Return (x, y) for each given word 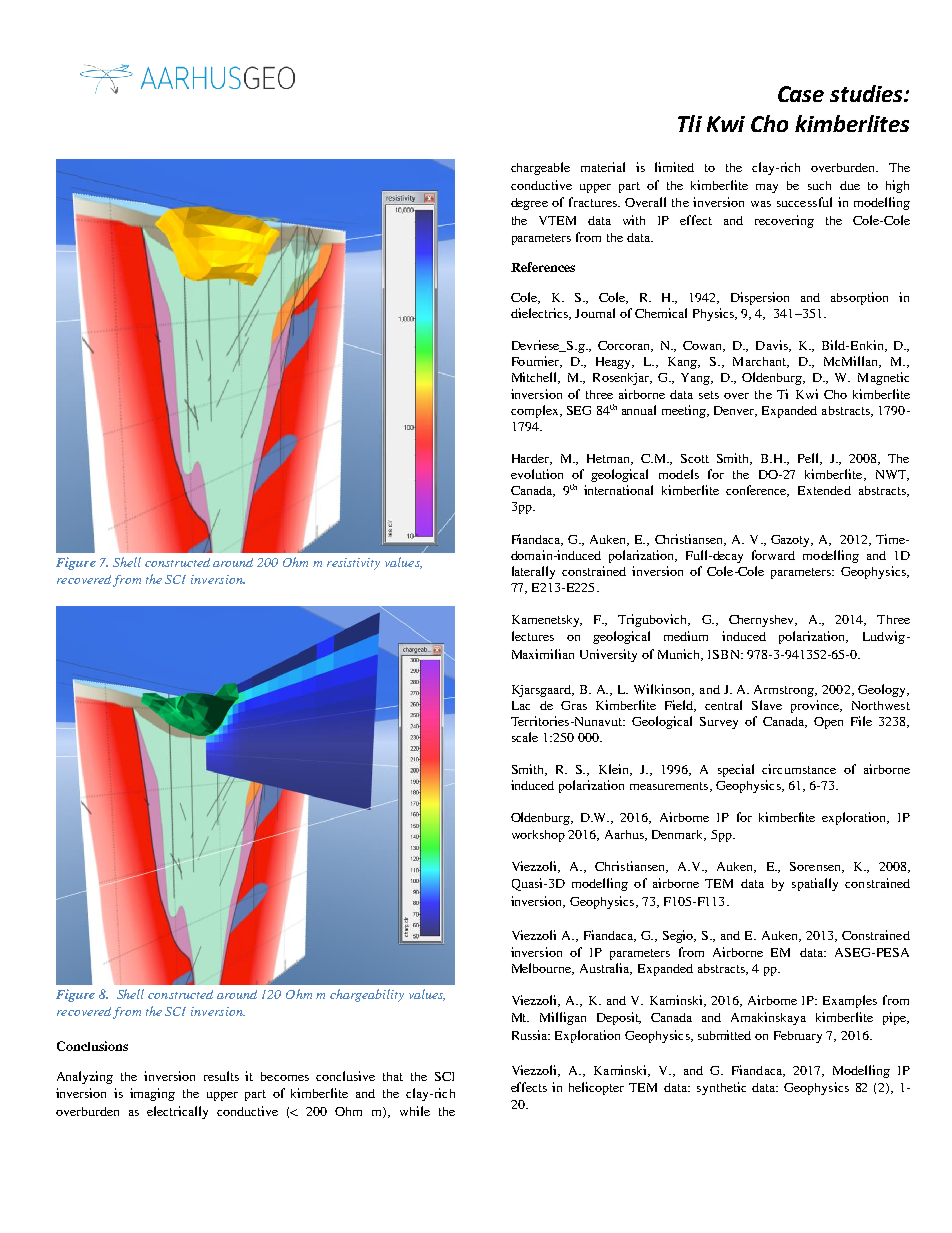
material (603, 167)
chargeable (540, 168)
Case (801, 94)
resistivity (353, 564)
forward (773, 555)
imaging (152, 1094)
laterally (533, 572)
